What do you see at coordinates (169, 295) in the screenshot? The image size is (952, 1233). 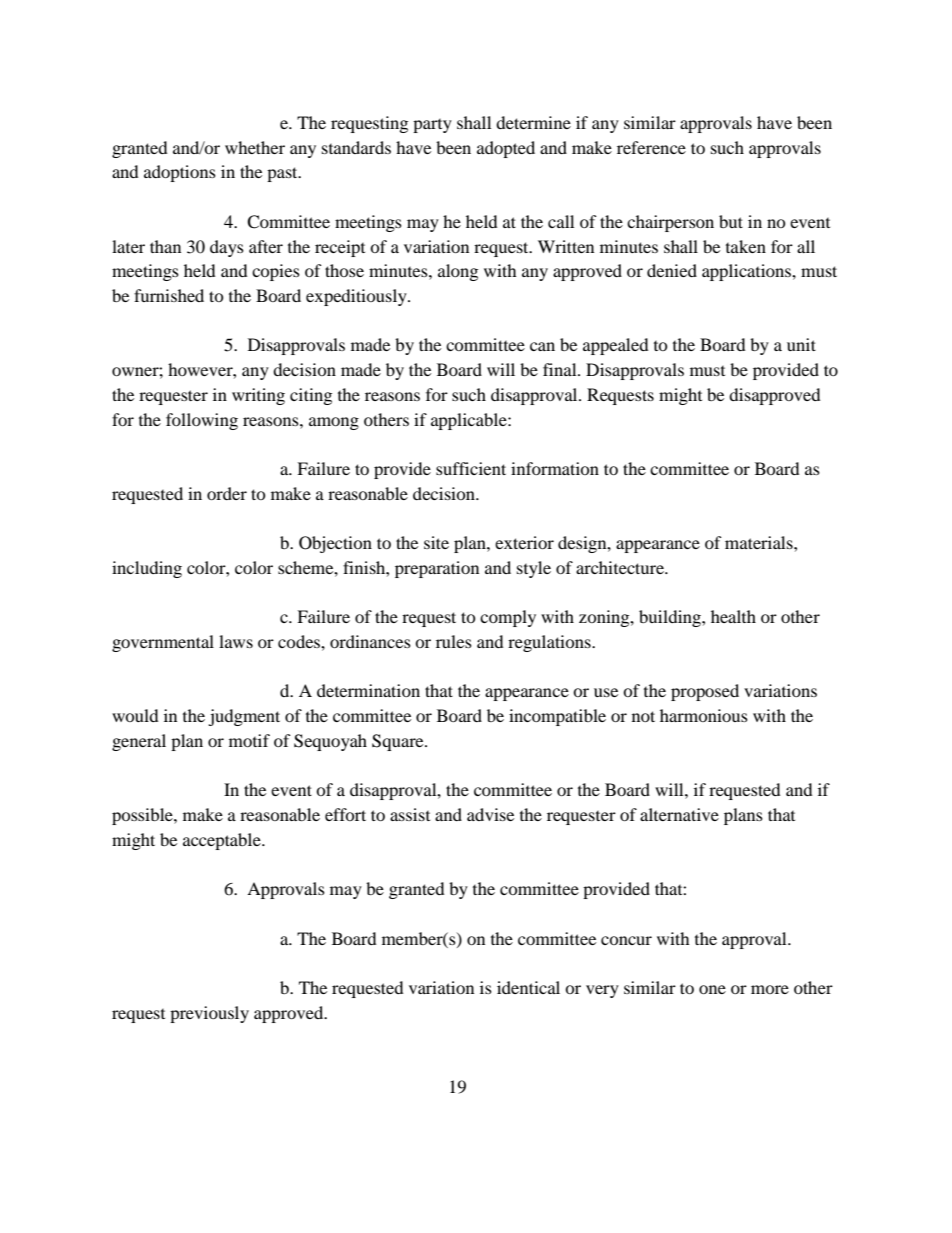 I see `furnished` at bounding box center [169, 295].
